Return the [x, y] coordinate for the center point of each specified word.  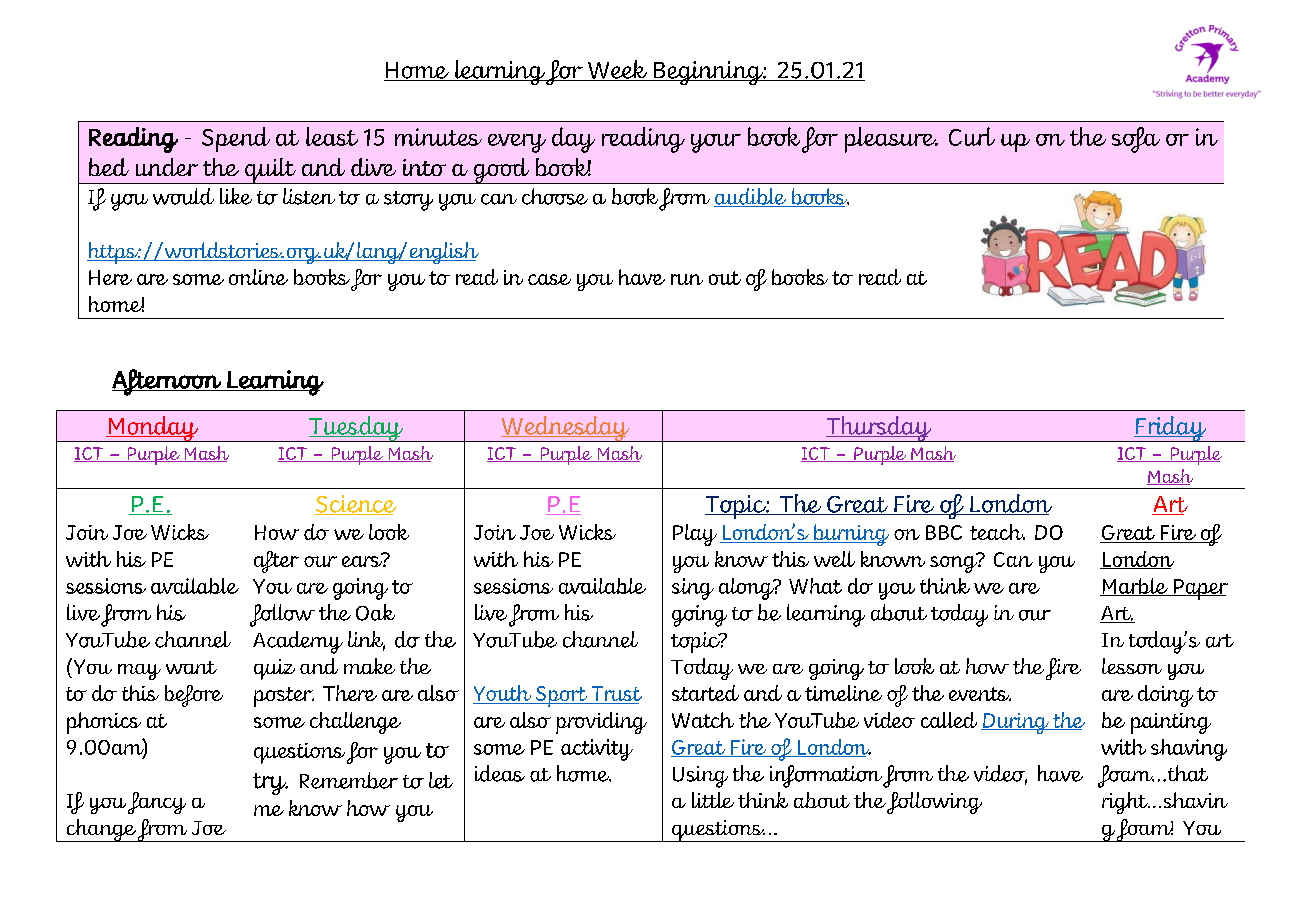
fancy [157, 803]
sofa [1136, 140]
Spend [236, 139]
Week [617, 70]
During [1016, 723]
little [713, 800]
